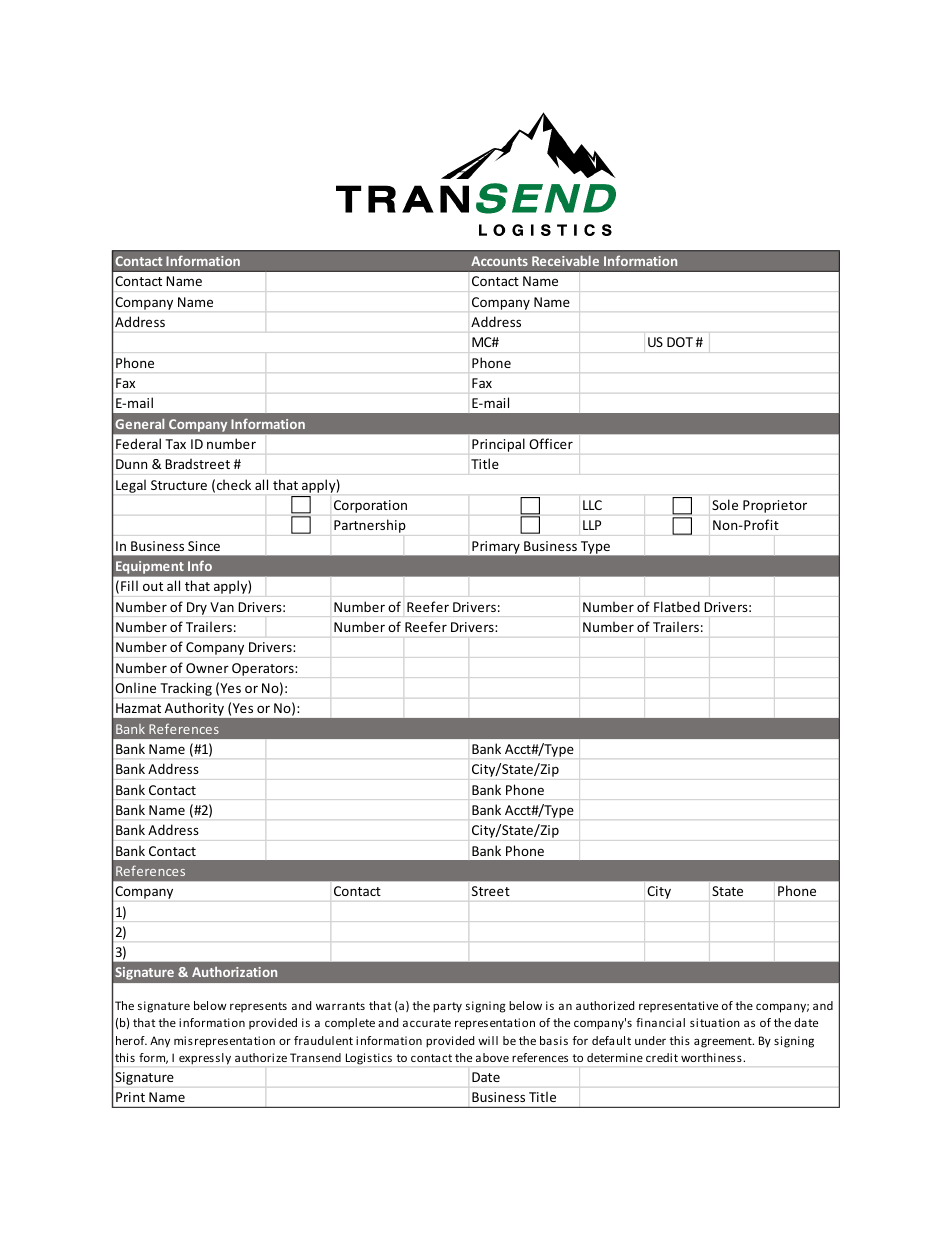 This screenshot has width=952, height=1233. Describe the element at coordinates (492, 1057) in the screenshot. I see `above` at that location.
